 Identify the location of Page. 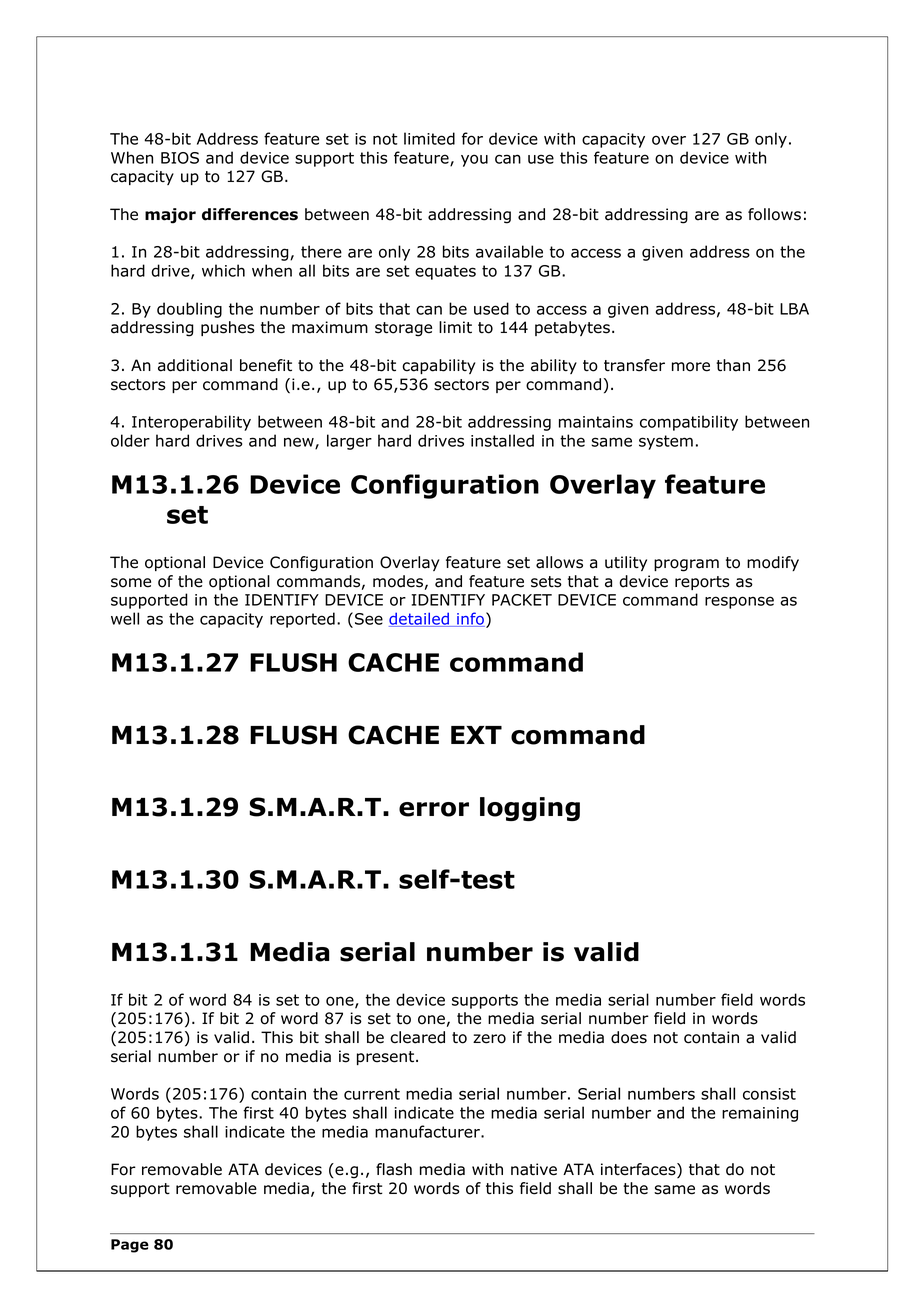
(130, 1246).
